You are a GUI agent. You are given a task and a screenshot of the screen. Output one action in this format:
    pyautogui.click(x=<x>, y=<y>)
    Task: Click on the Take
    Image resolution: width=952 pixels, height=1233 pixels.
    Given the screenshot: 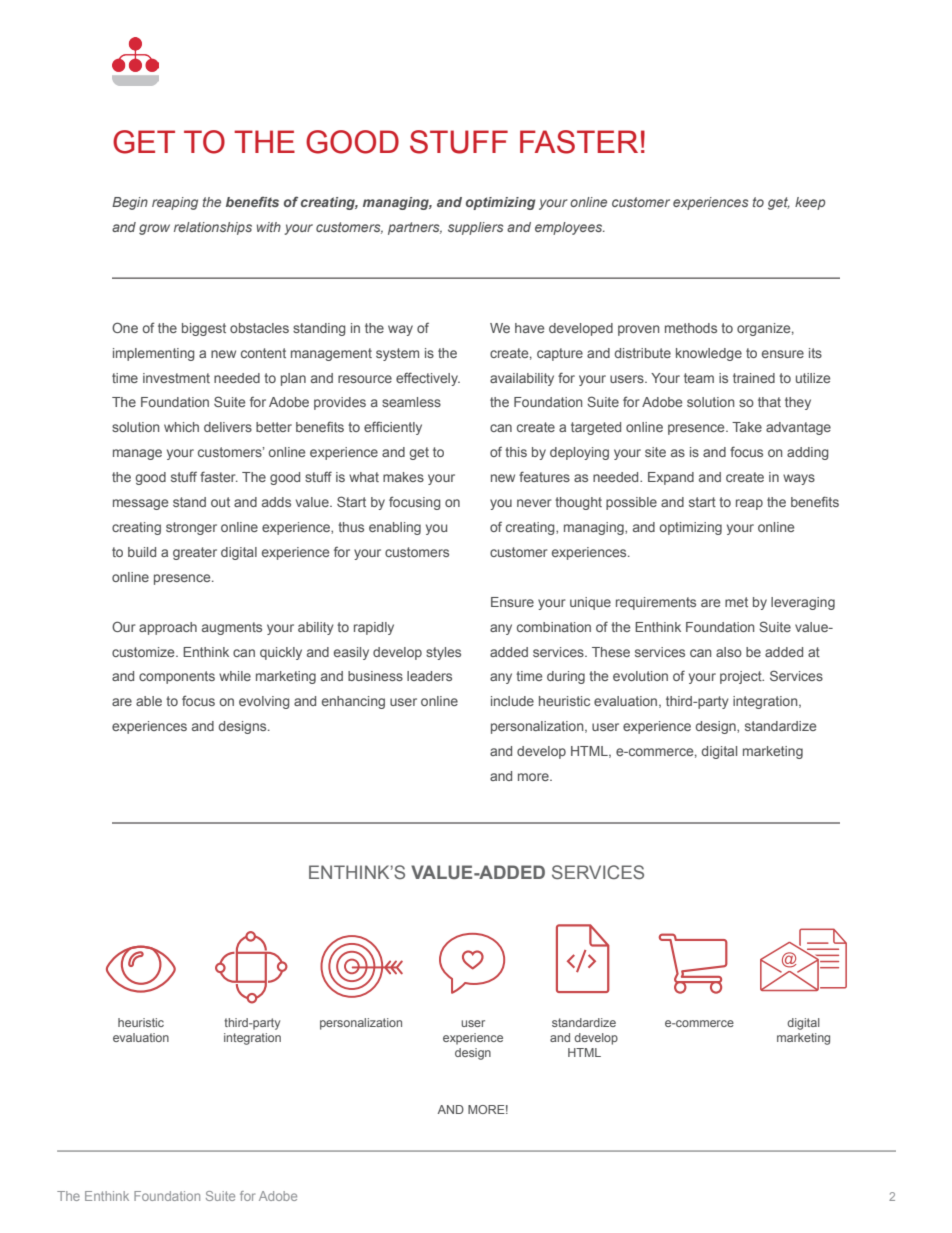 What is the action you would take?
    pyautogui.click(x=747, y=427)
